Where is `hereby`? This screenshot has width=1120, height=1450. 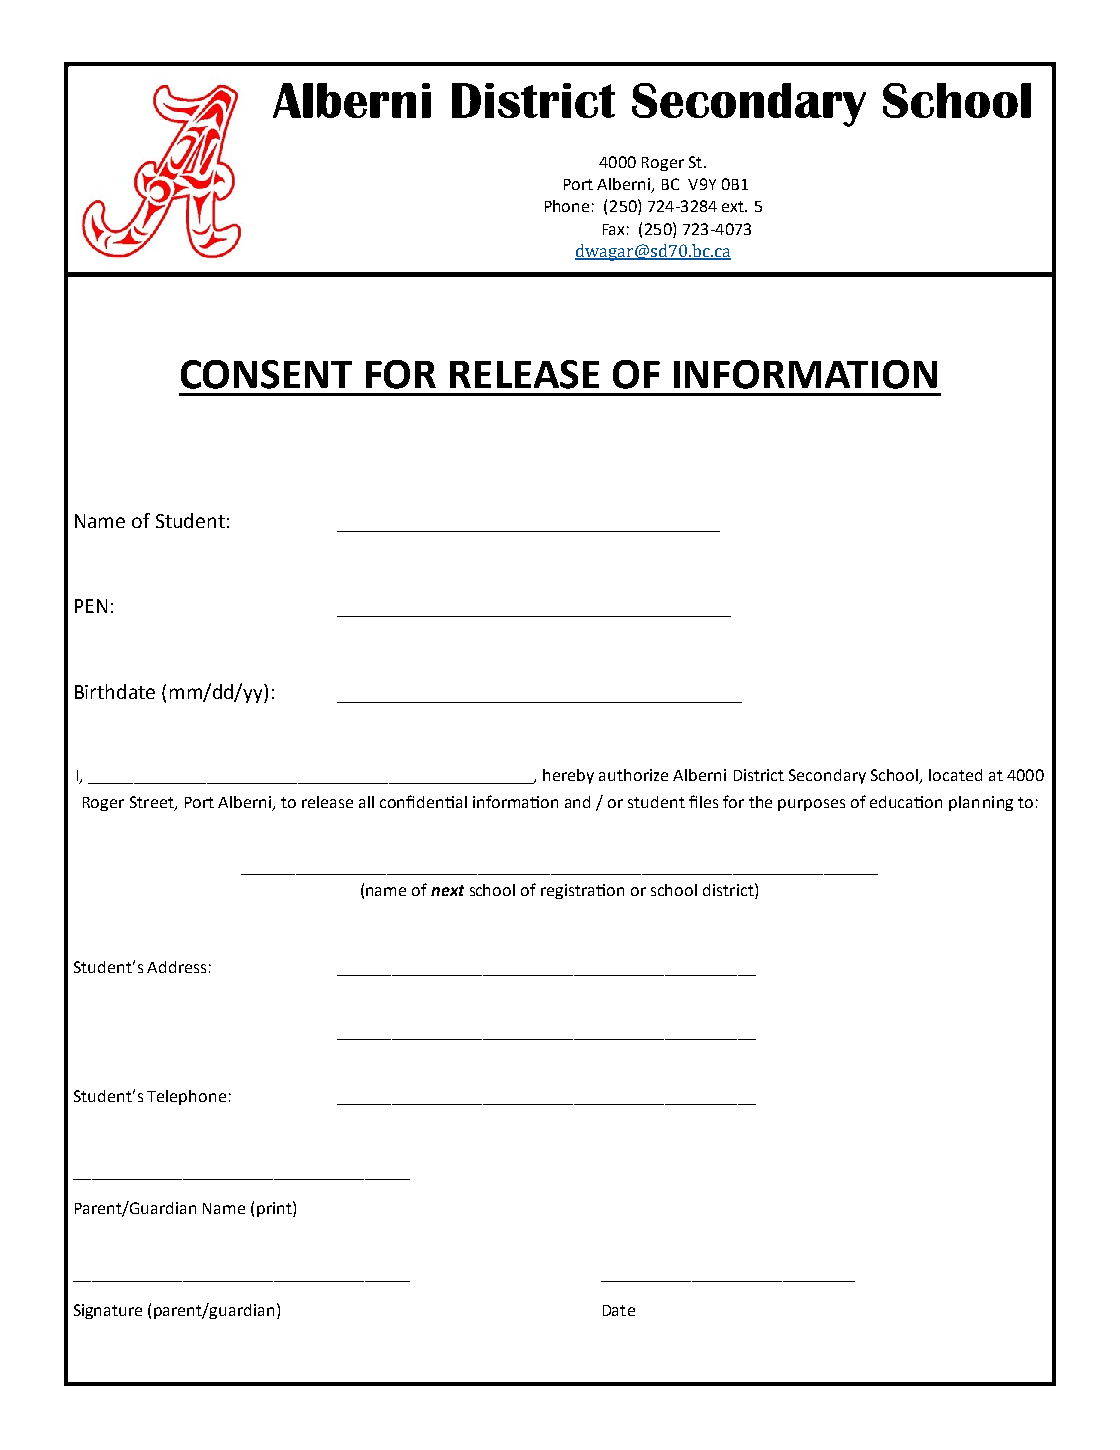
hereby is located at coordinates (568, 776).
